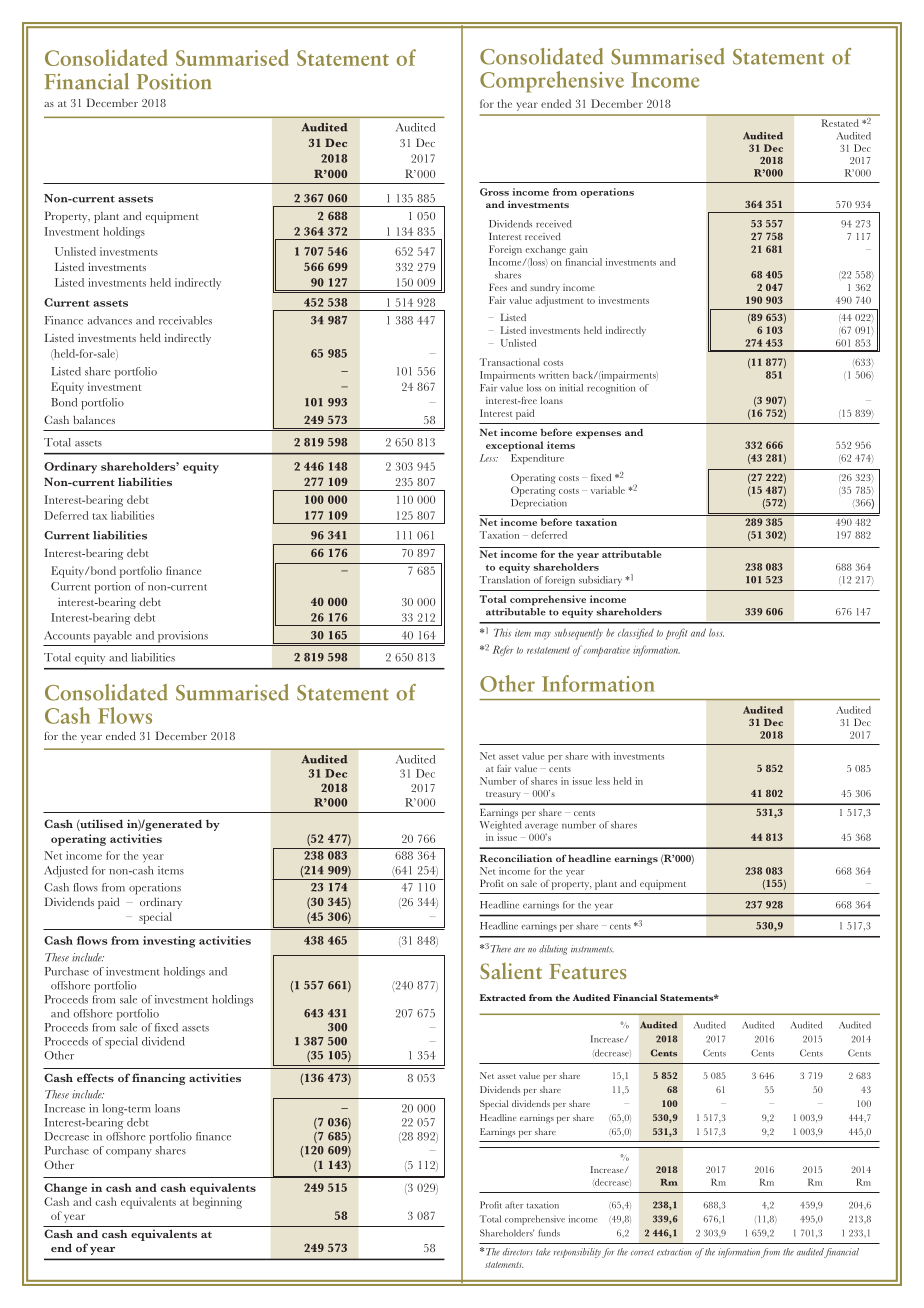  Describe the element at coordinates (840, 123) in the screenshot. I see `Restated` at that location.
